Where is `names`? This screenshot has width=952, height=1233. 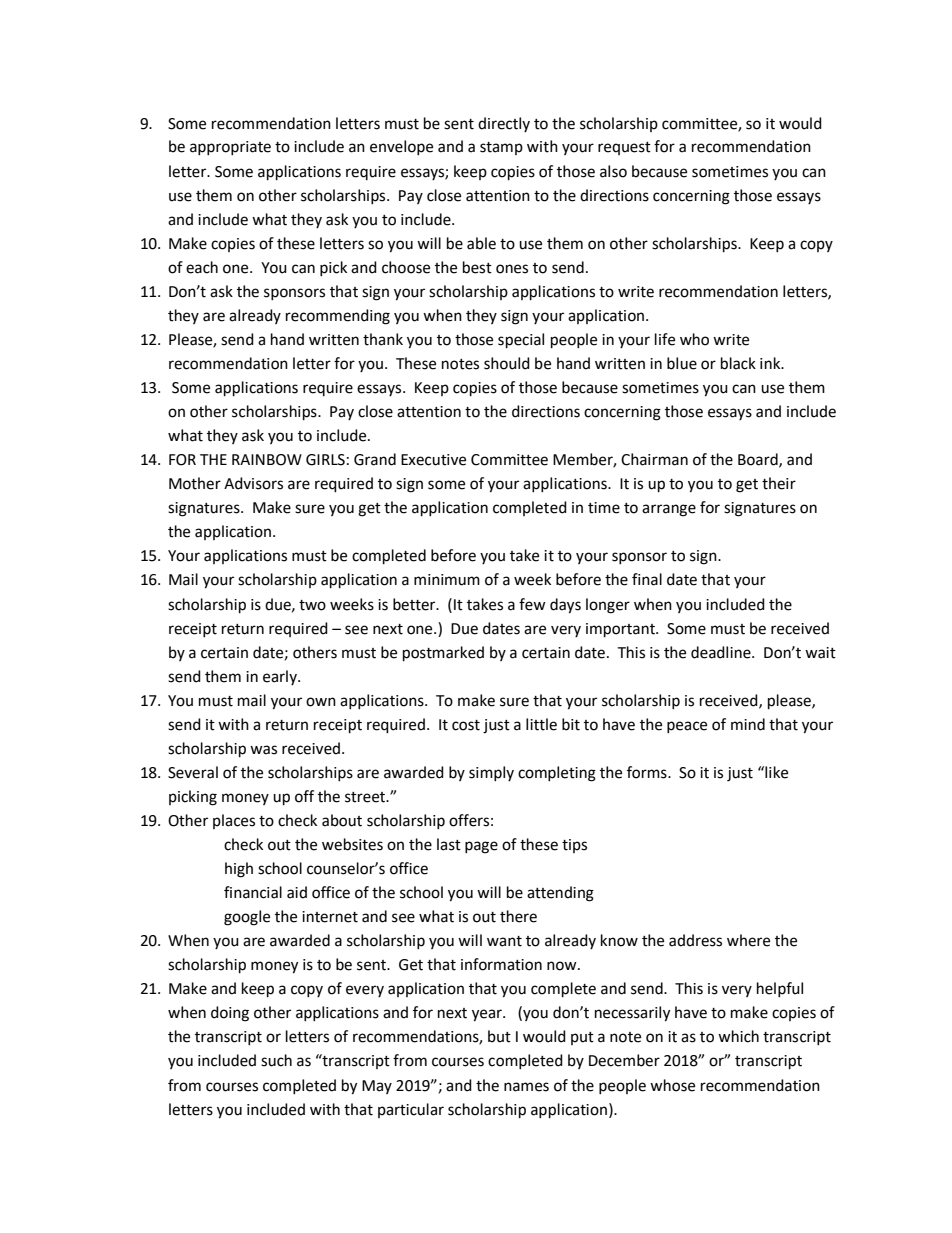
names is located at coordinates (526, 1087).
